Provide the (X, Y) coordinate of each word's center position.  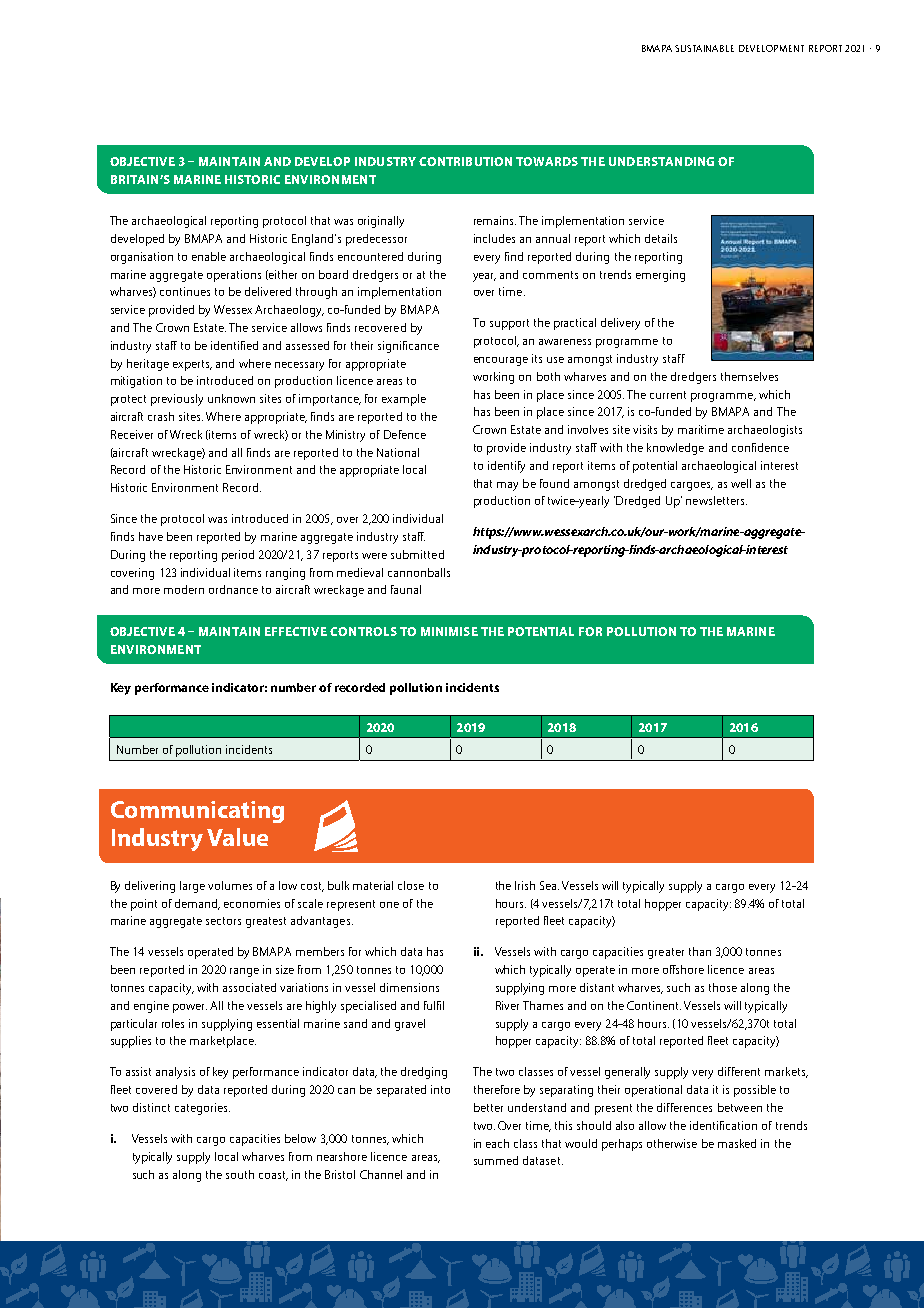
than (700, 951)
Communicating (197, 812)
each (497, 1143)
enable (209, 256)
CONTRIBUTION (465, 161)
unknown (231, 398)
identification (723, 1125)
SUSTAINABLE (704, 48)
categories (202, 1109)
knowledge (675, 449)
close (411, 885)
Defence (405, 434)
